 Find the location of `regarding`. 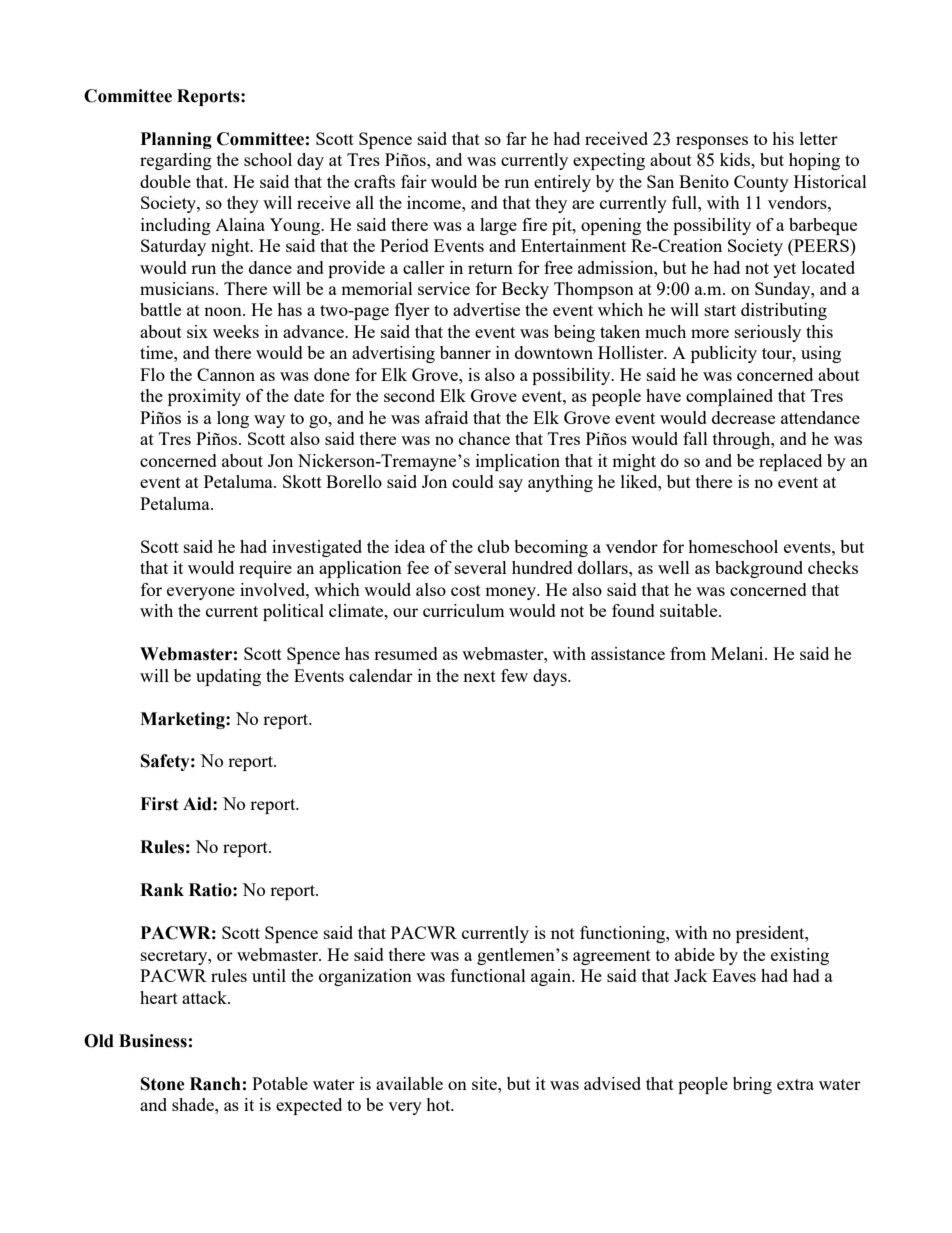

regarding is located at coordinates (176, 161).
